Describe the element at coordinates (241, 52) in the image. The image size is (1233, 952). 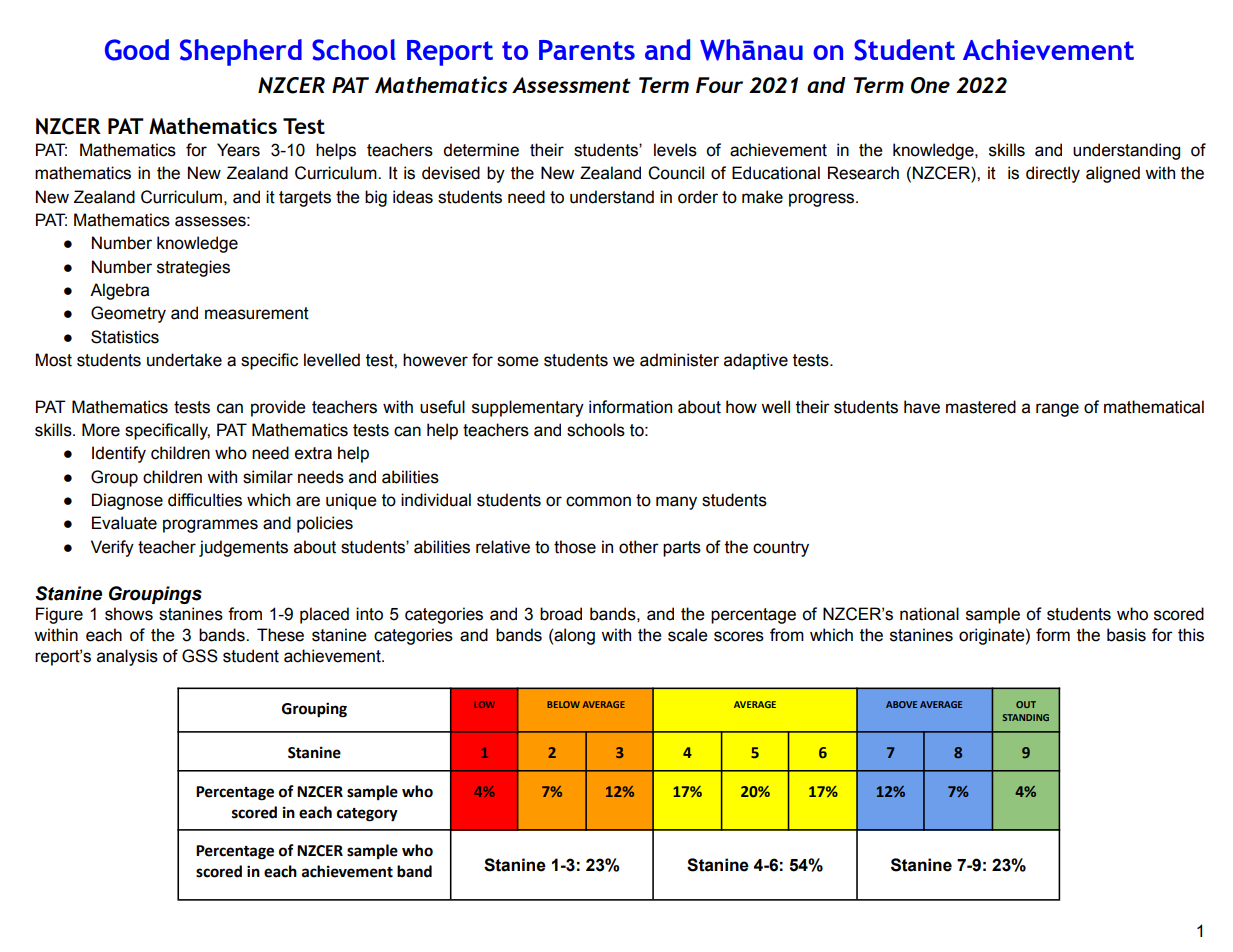
I see `Shepherd` at that location.
